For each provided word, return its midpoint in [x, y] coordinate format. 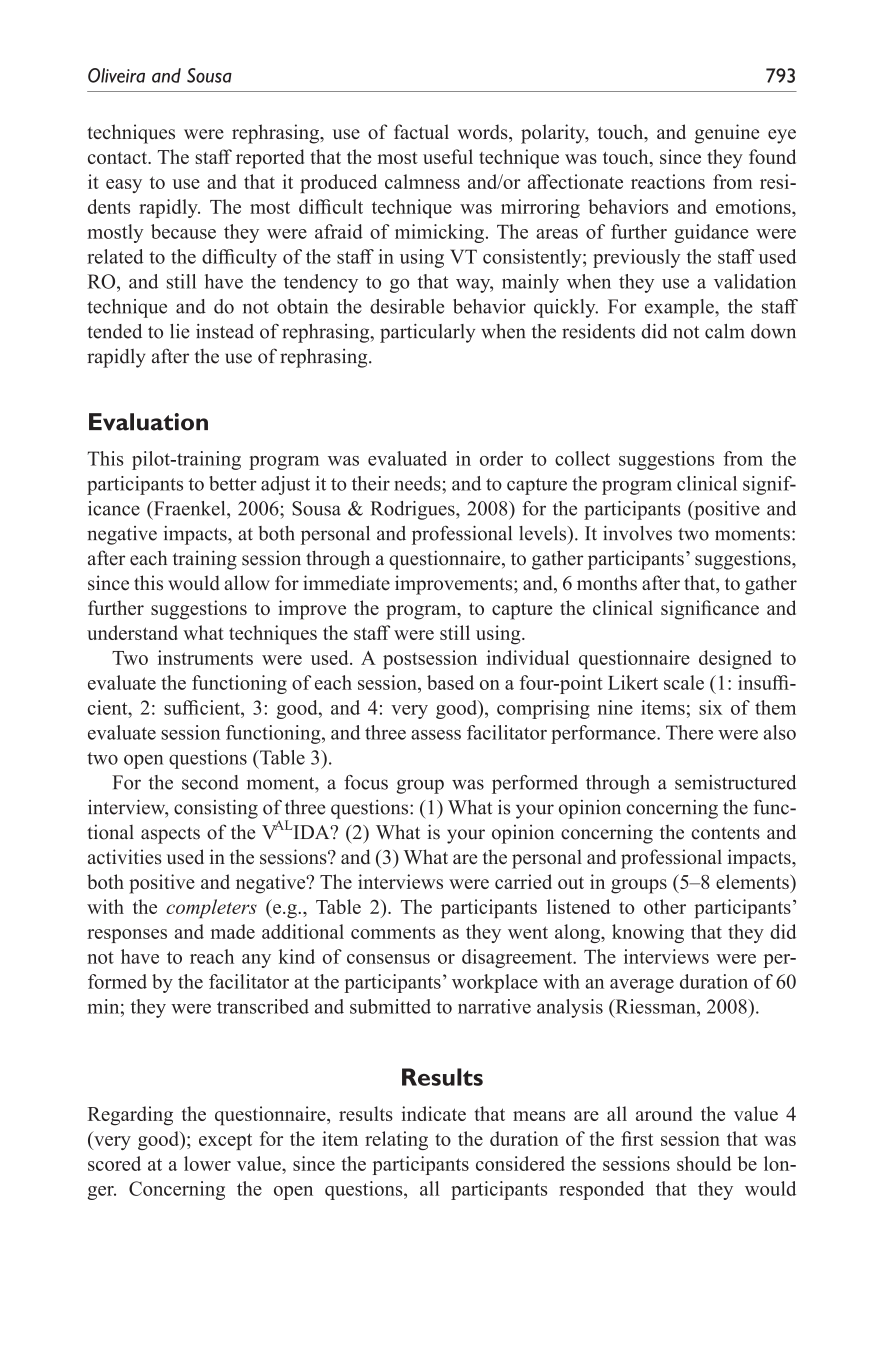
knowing [648, 933]
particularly [427, 333]
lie [180, 331]
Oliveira [116, 75]
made [232, 931]
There [689, 732]
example [680, 308]
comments [393, 932]
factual [421, 131]
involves [637, 533]
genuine [727, 134]
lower [207, 1163]
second [210, 782]
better [233, 483]
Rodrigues [413, 510]
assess [436, 735]
